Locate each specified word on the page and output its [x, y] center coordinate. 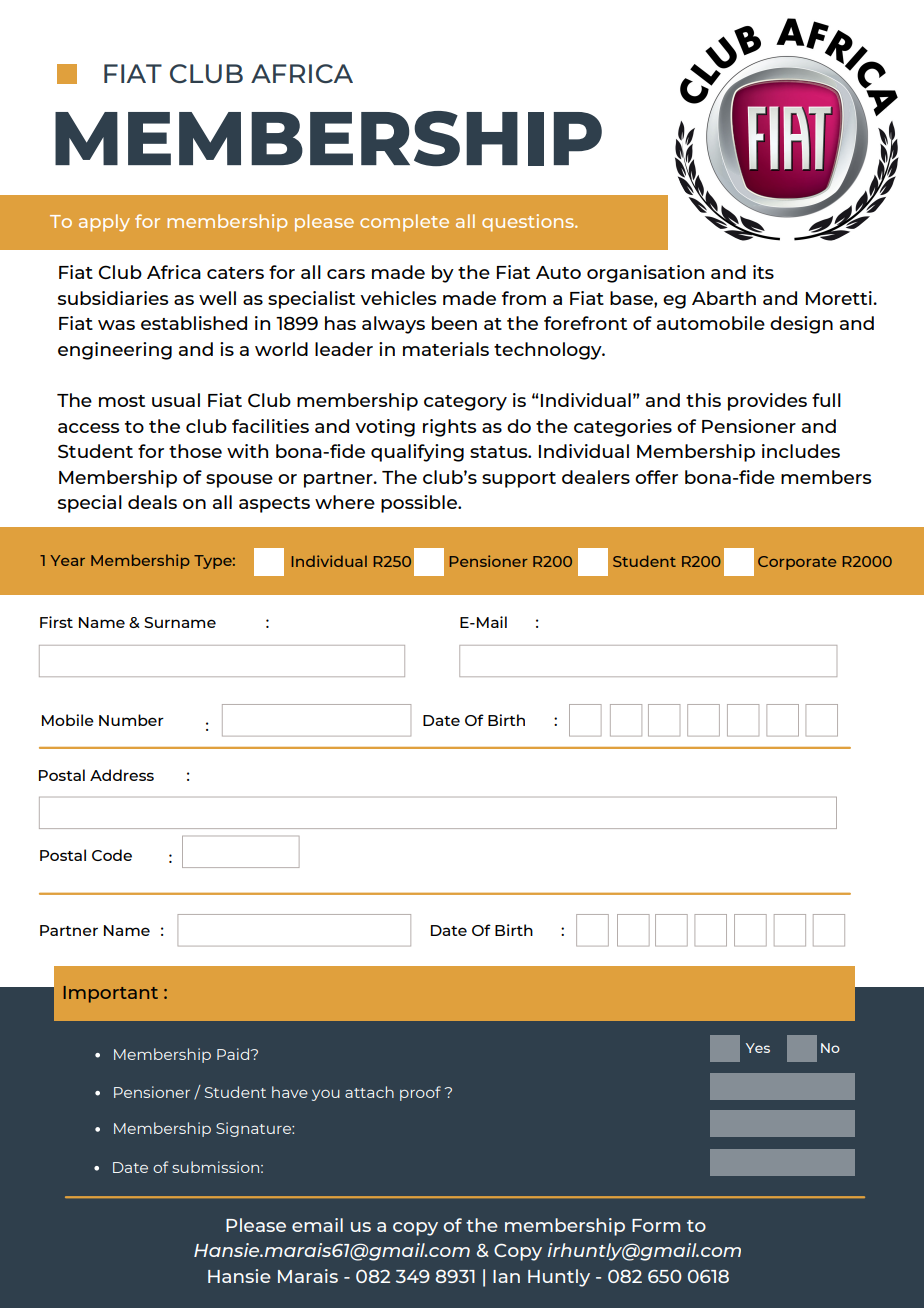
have [290, 1092]
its [763, 272]
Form [656, 1225]
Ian [506, 1276]
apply [104, 223]
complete [404, 223]
